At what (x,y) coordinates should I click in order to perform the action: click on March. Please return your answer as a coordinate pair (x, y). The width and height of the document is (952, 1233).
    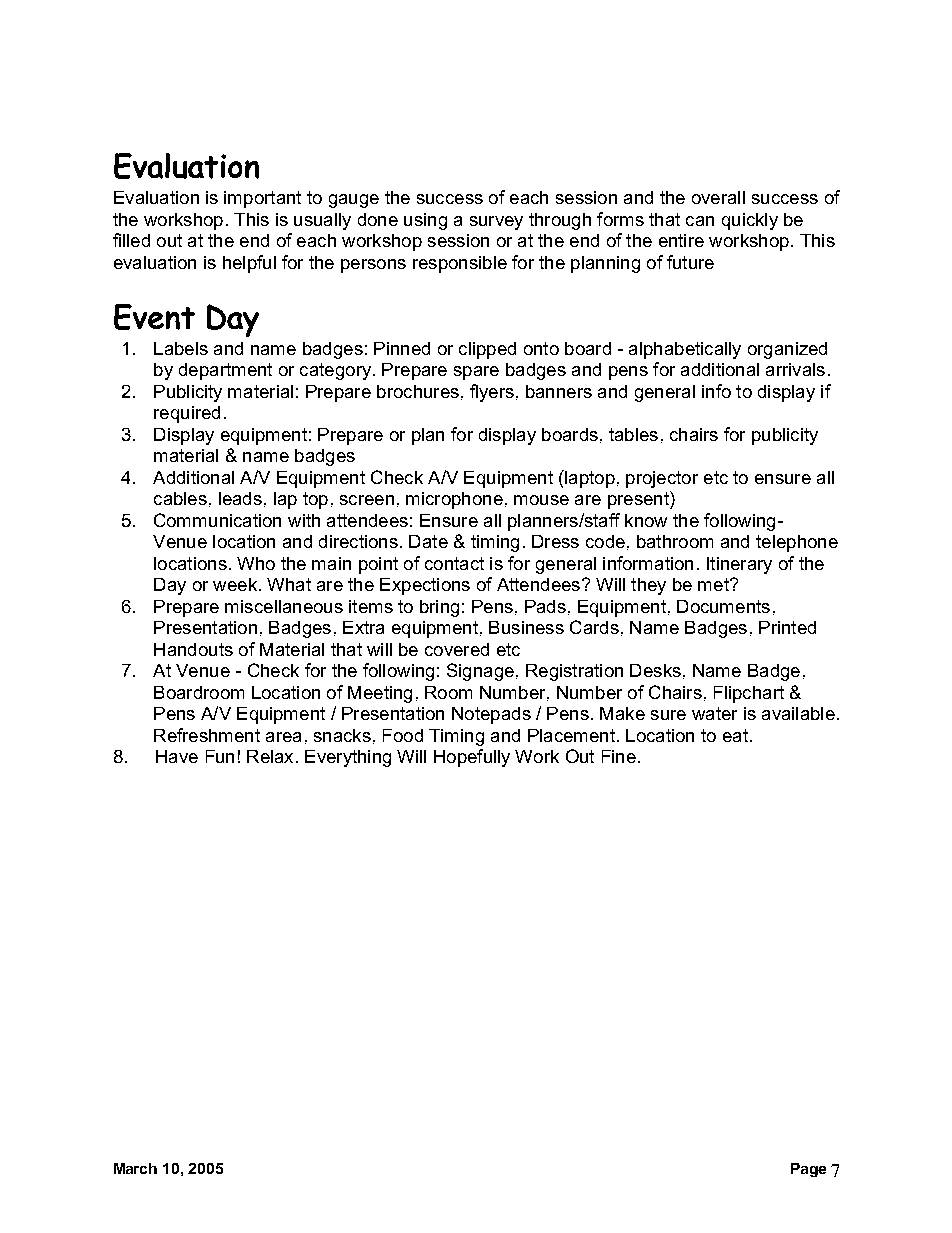
    Looking at the image, I should click on (135, 1168).
